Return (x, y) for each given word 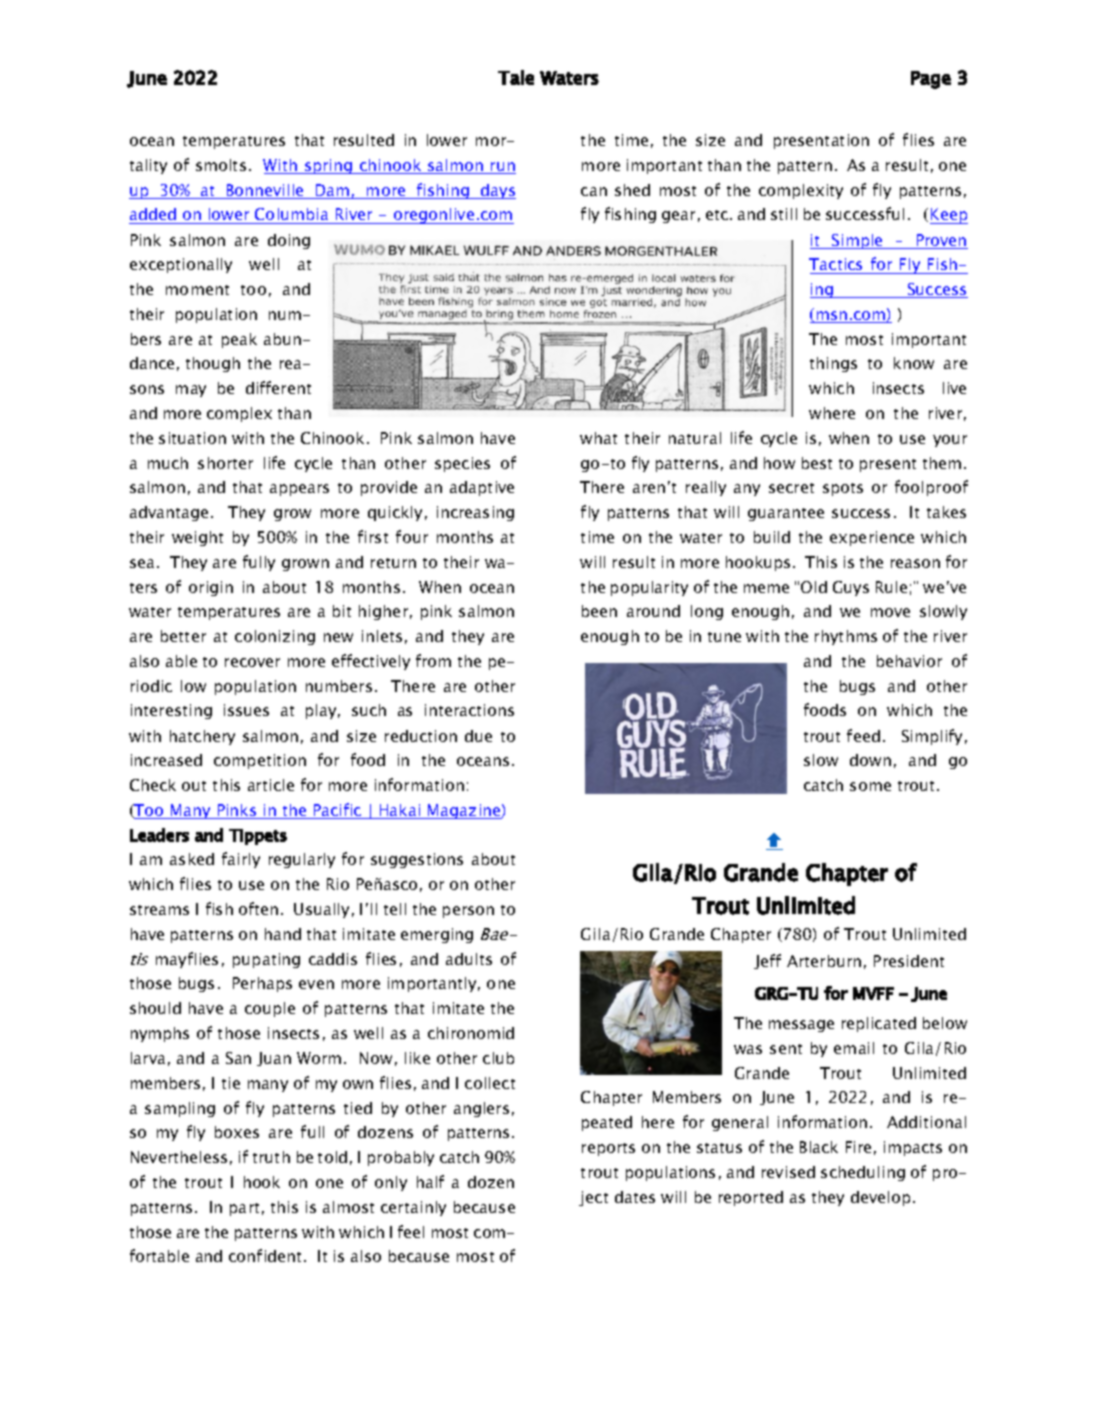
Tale (516, 77)
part (244, 1209)
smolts (221, 165)
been (599, 611)
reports (608, 1149)
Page (931, 80)
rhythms (846, 637)
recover (252, 662)
